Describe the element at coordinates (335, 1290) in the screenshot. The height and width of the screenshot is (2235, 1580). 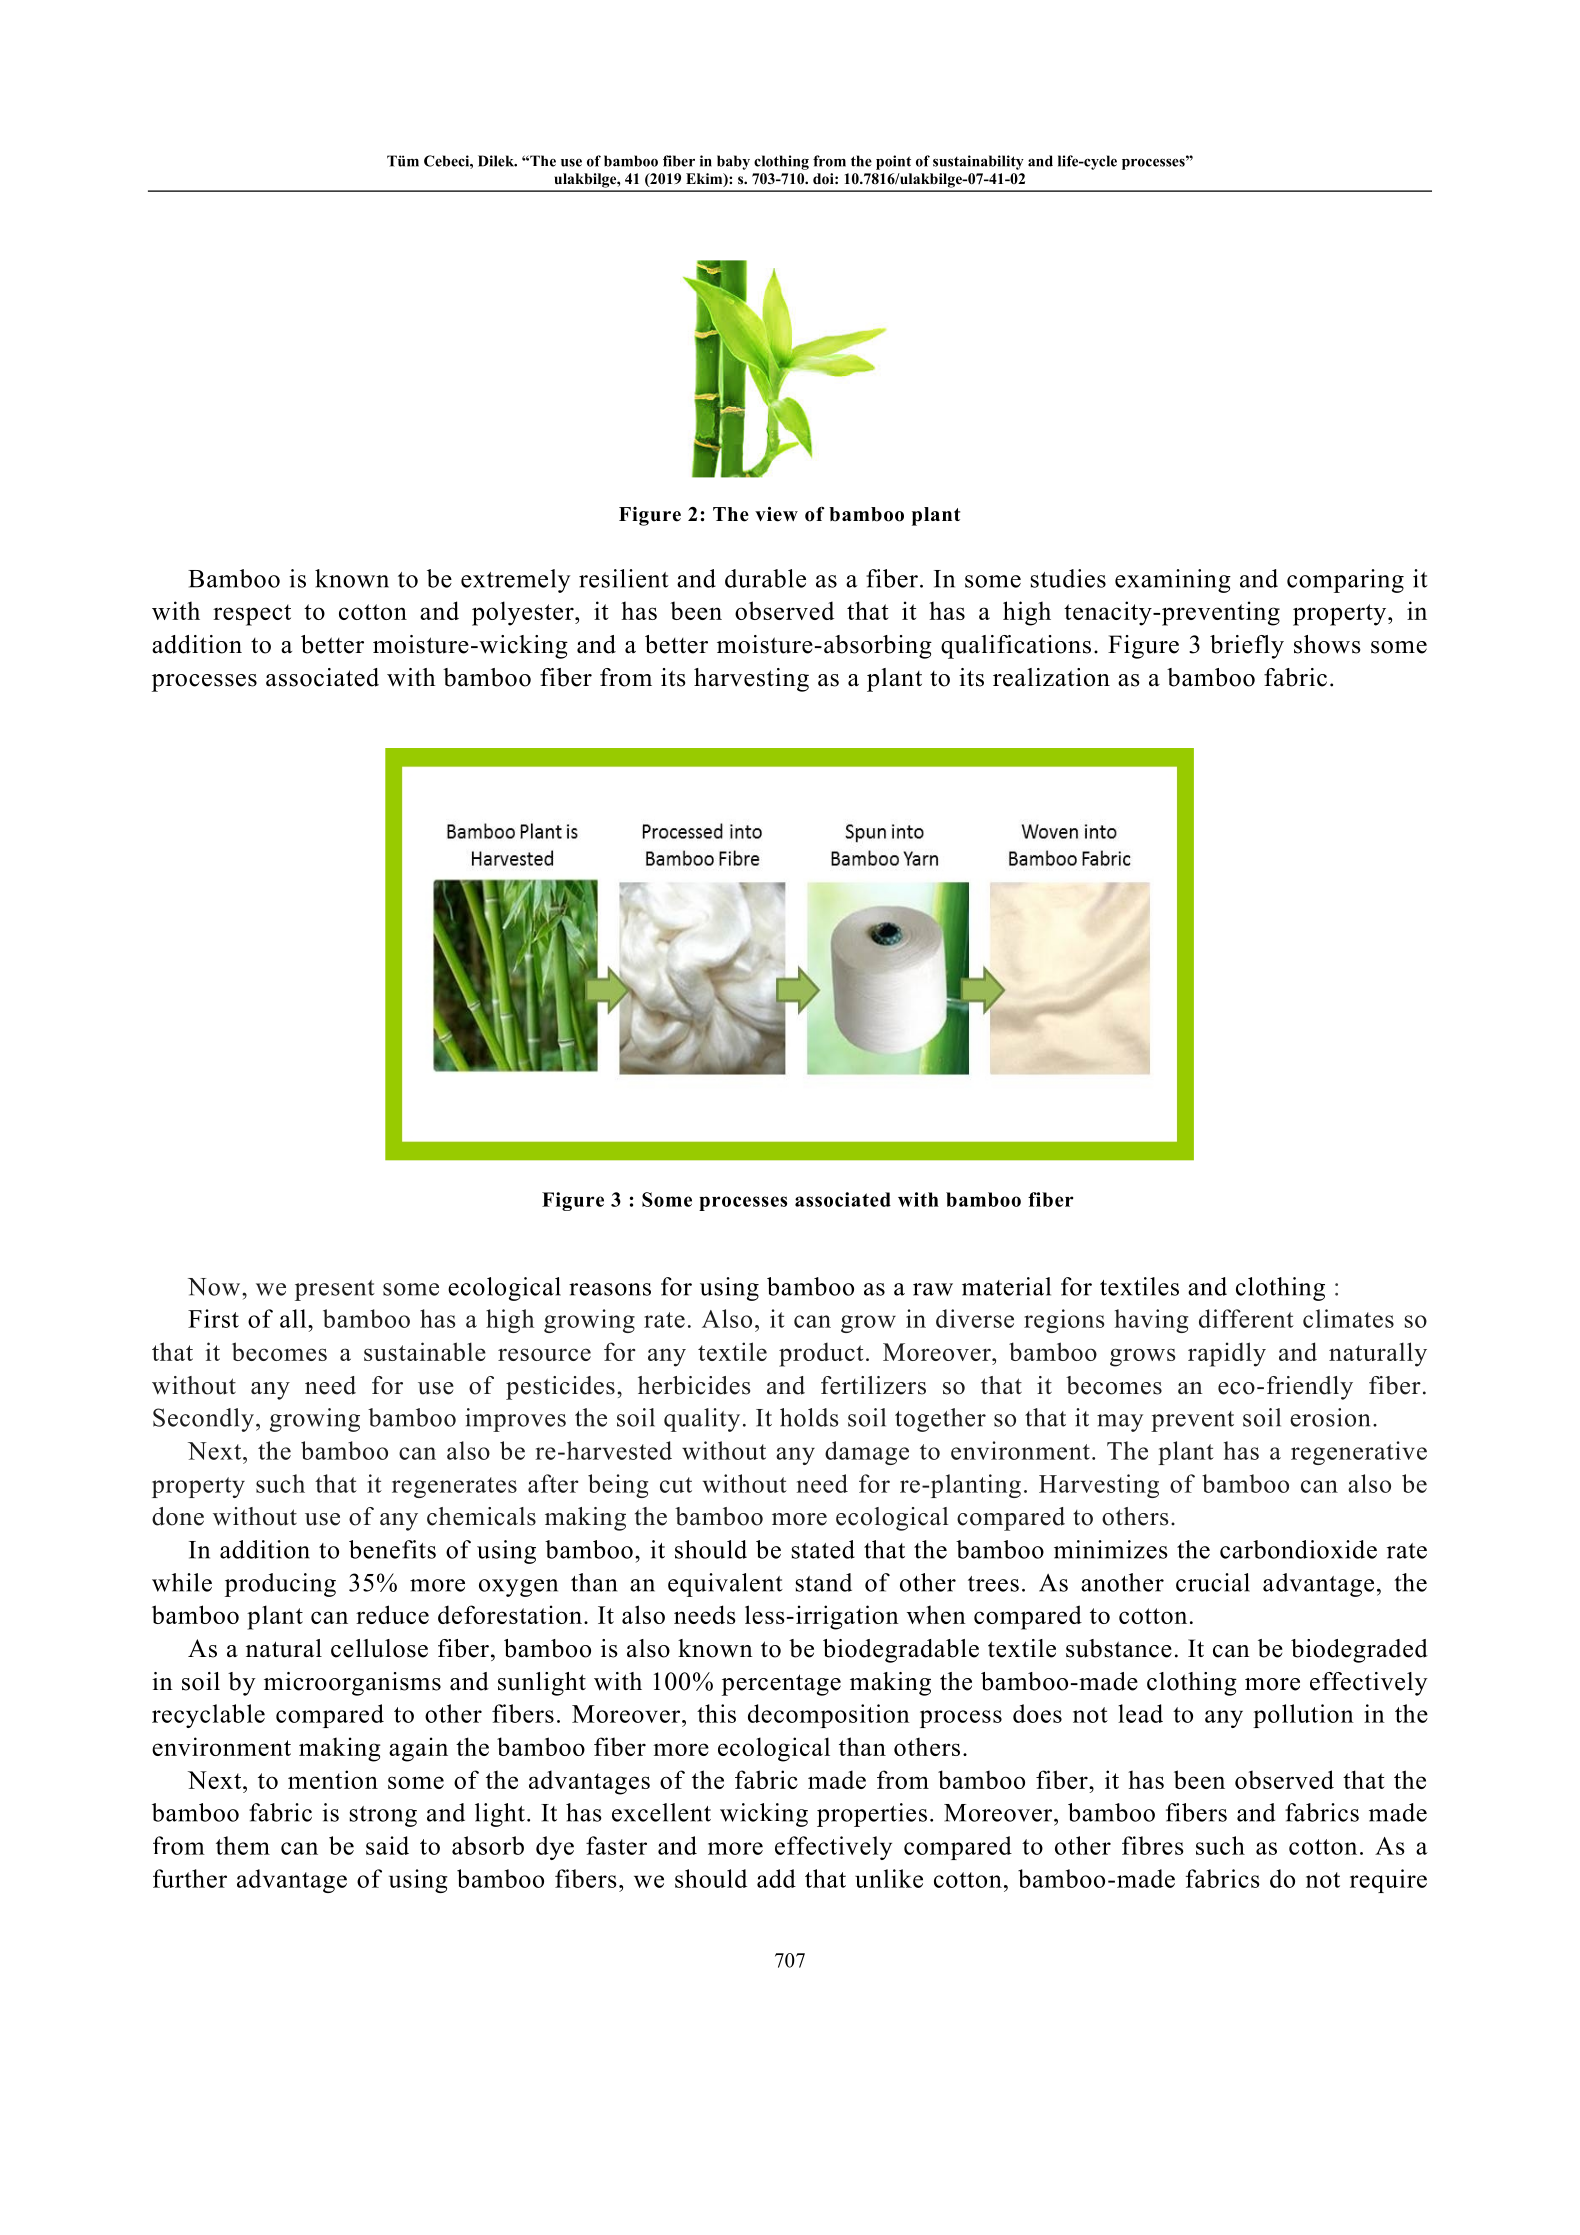
I see `present` at that location.
